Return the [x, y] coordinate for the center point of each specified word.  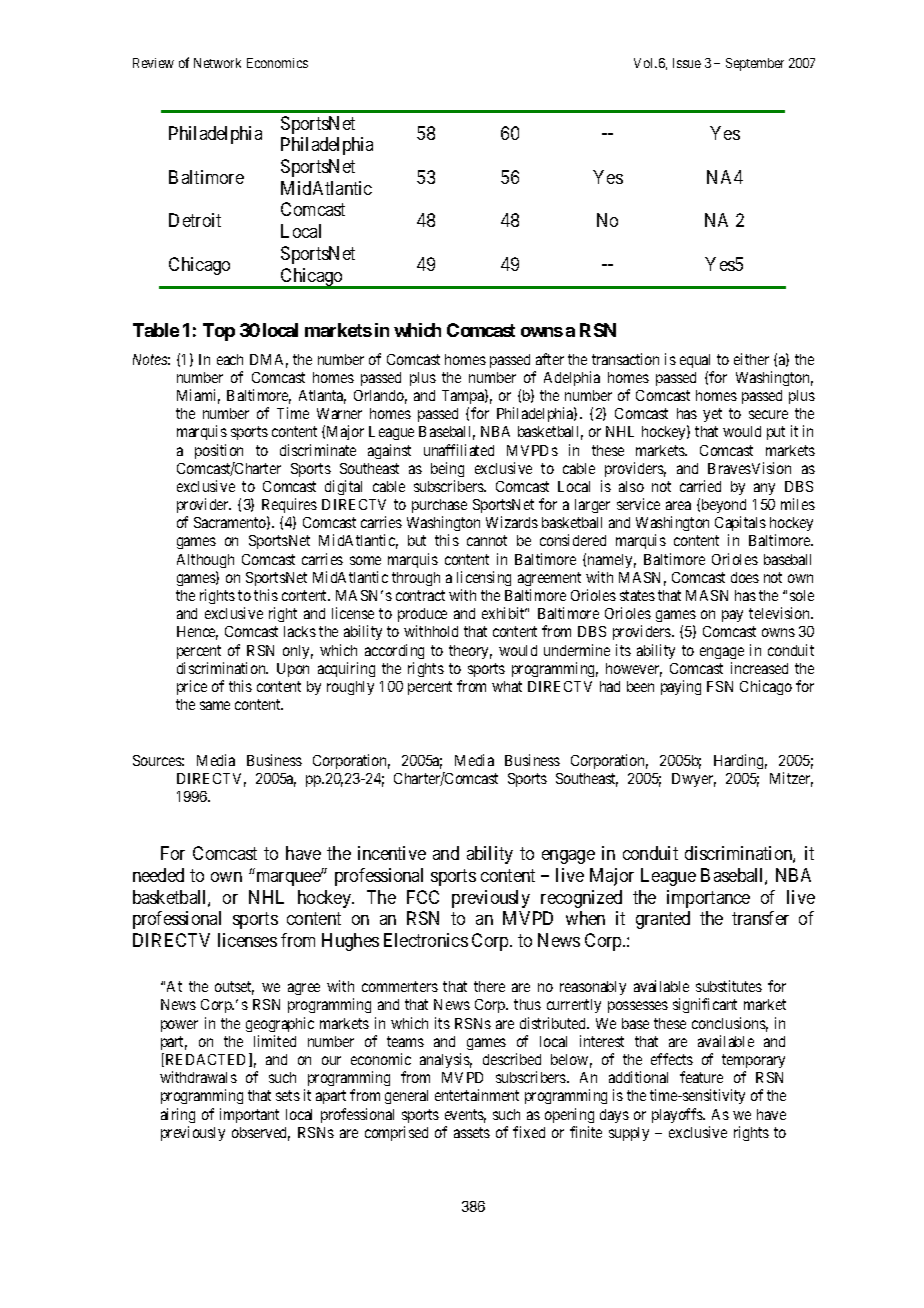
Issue [687, 63]
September [755, 64]
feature [701, 1077]
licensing [484, 578]
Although [205, 561]
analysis [446, 1060]
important [249, 1115]
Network [217, 63]
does [745, 577]
